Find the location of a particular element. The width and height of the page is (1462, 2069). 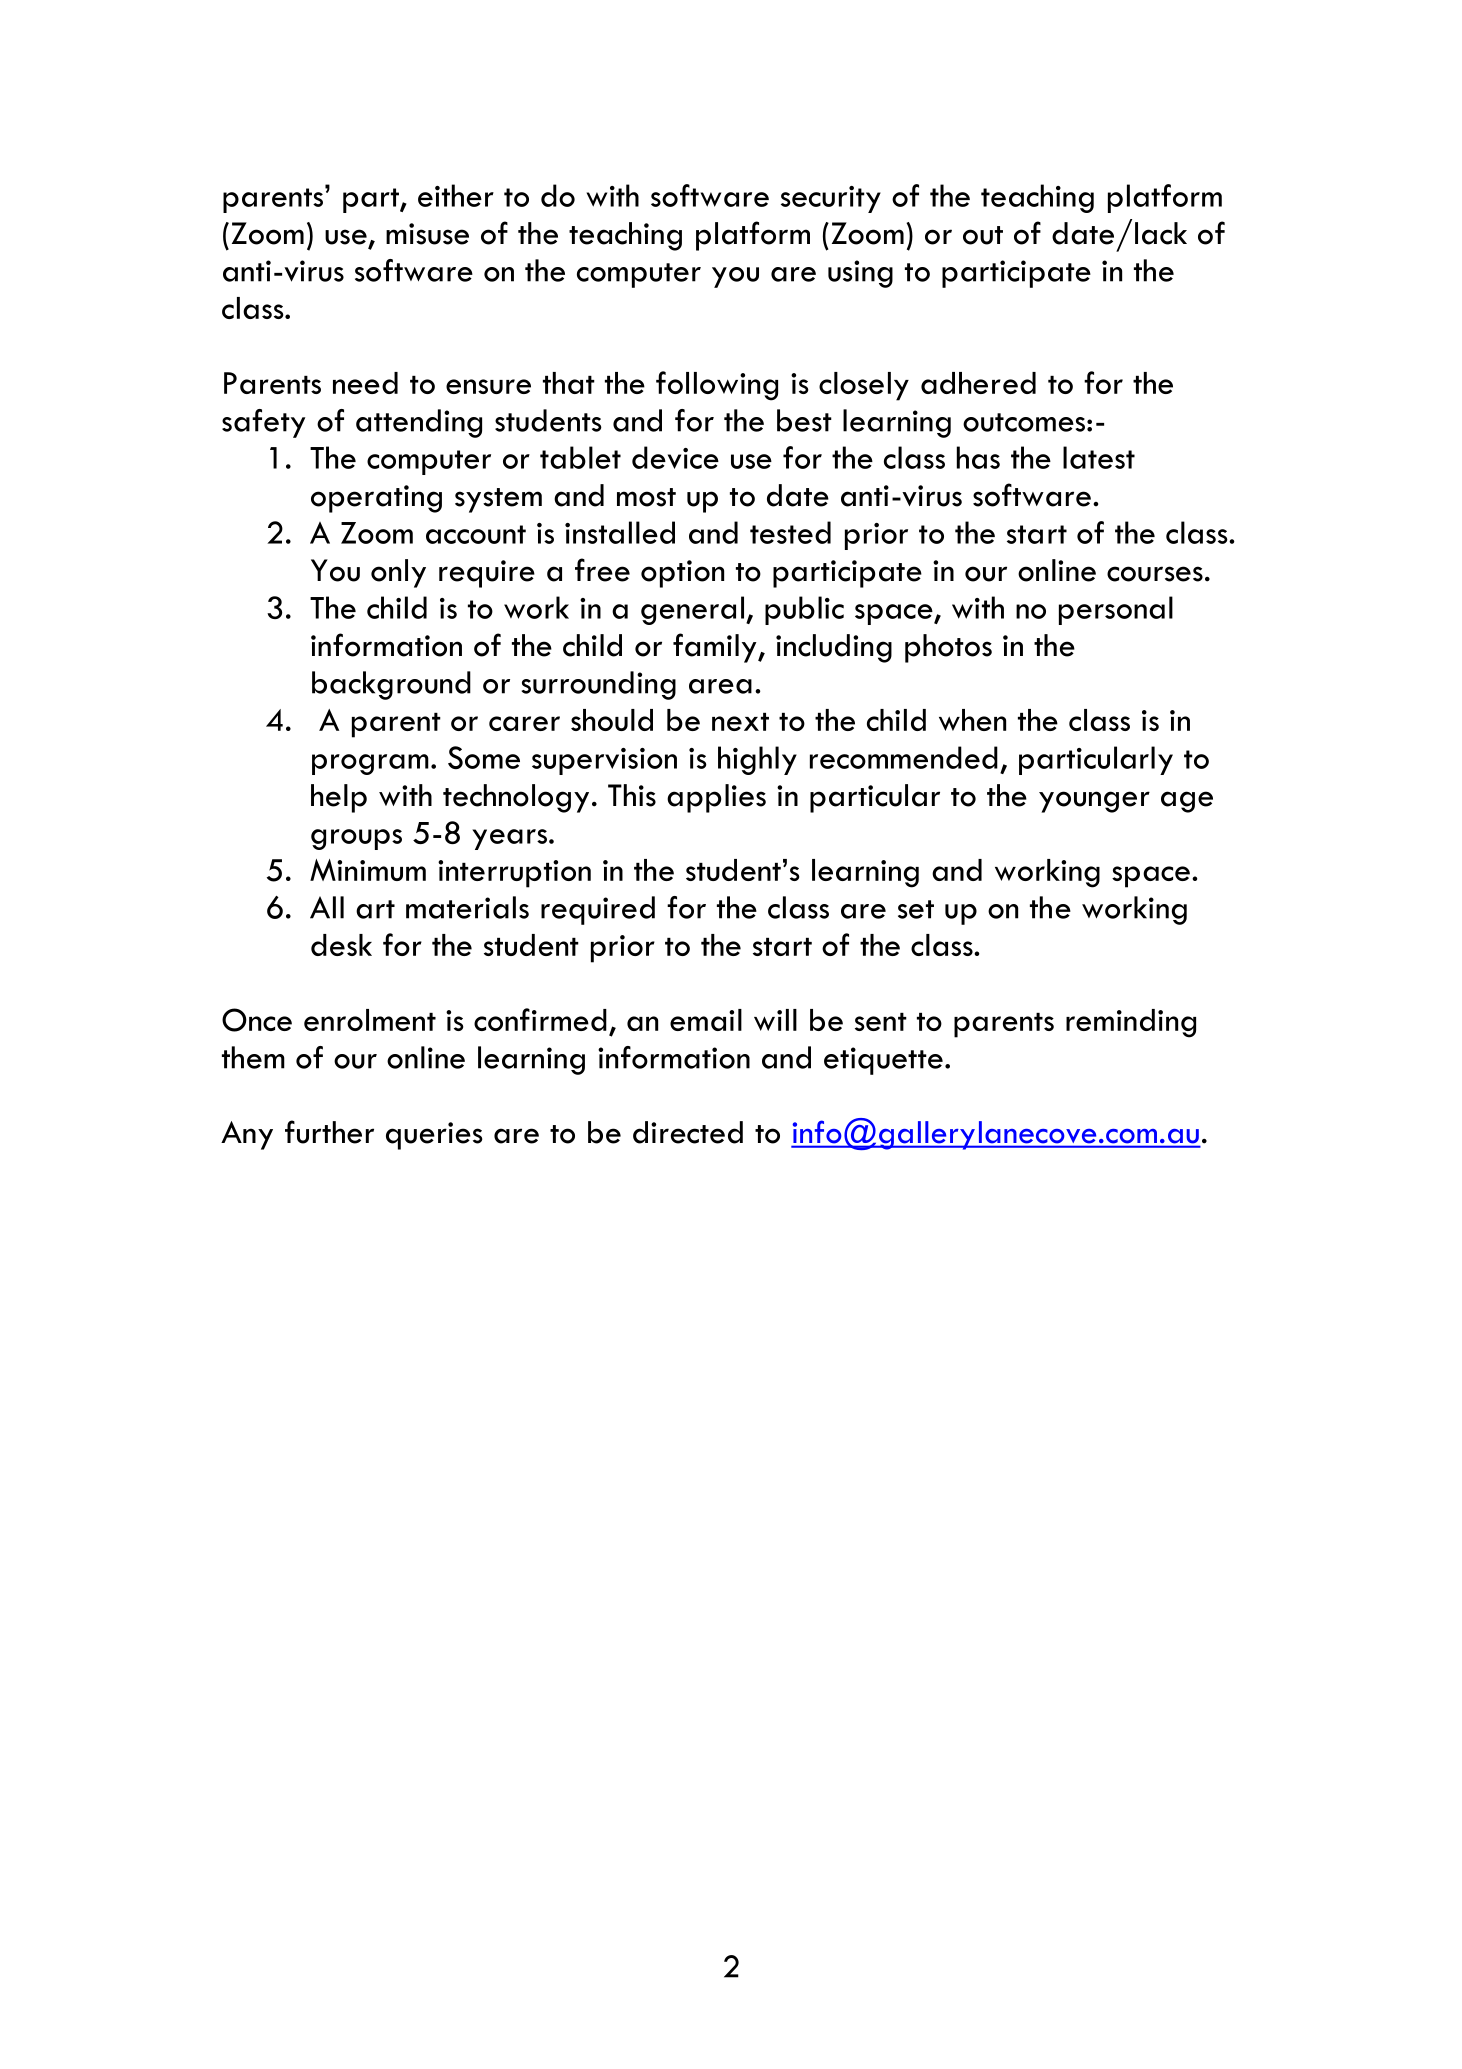

security is located at coordinates (831, 199).
